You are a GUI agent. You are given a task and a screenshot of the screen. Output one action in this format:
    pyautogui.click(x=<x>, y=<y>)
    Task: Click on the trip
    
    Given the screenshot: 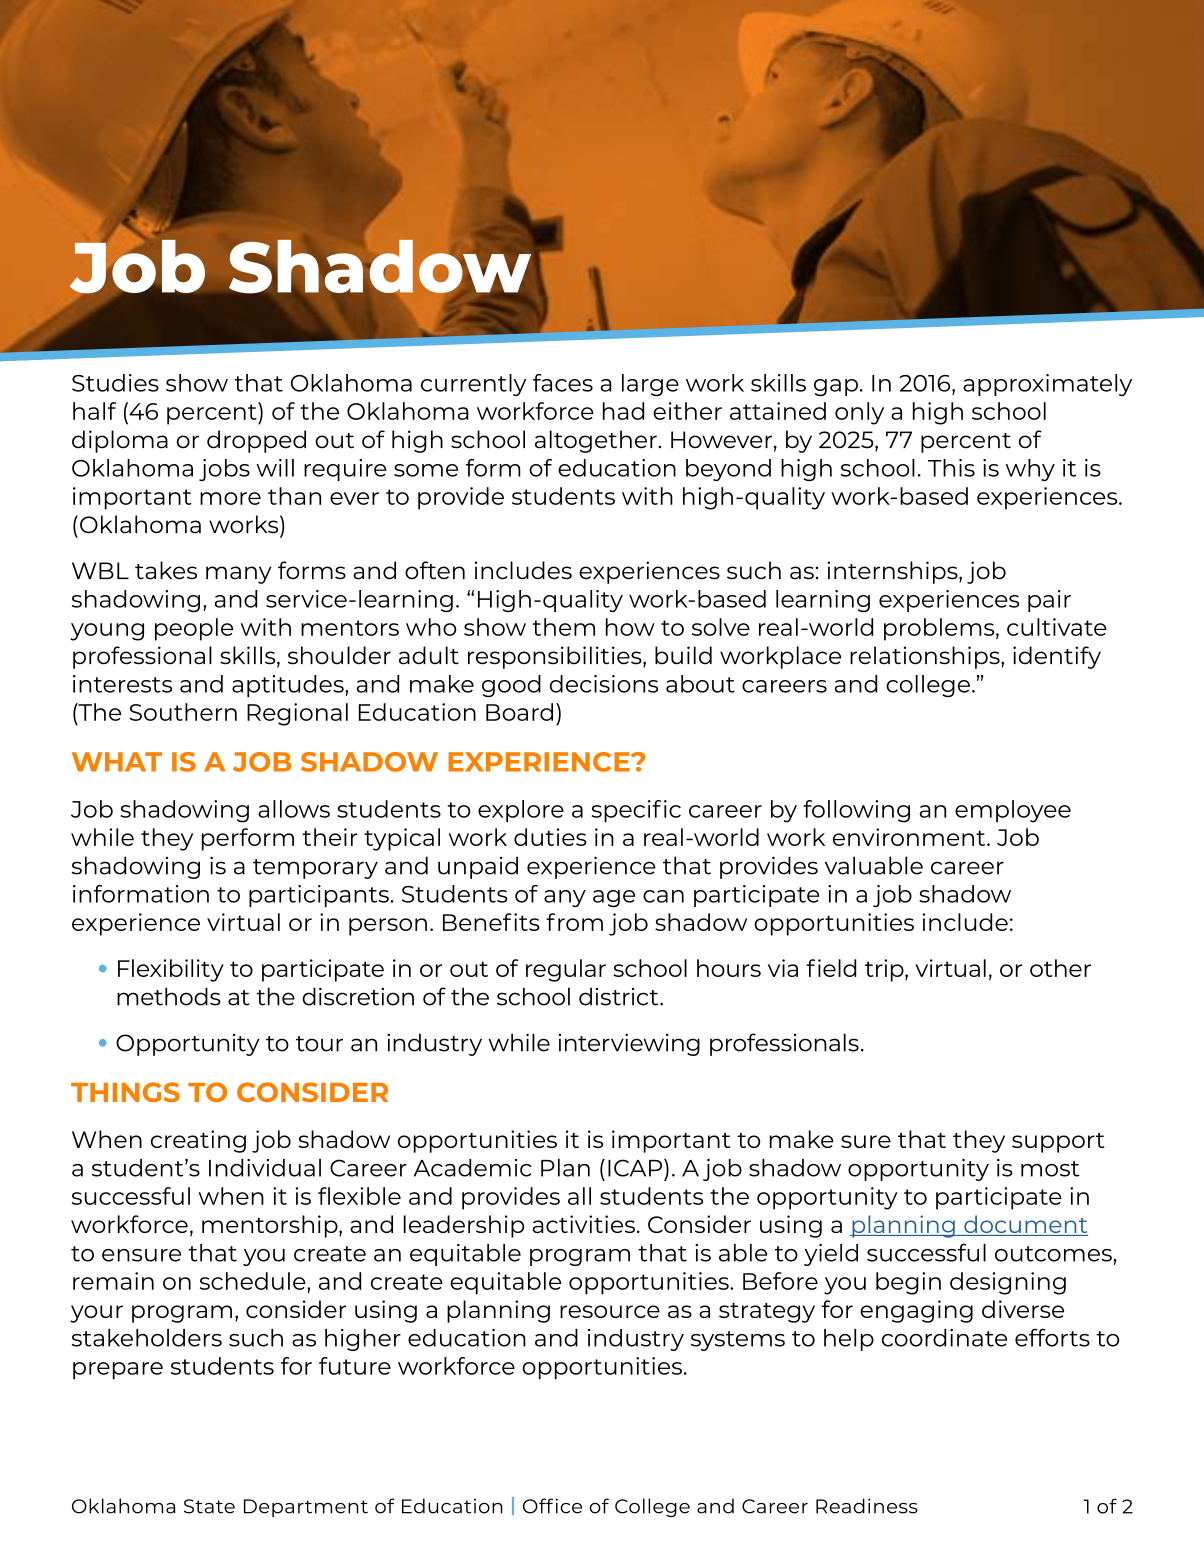 What is the action you would take?
    pyautogui.click(x=885, y=970)
